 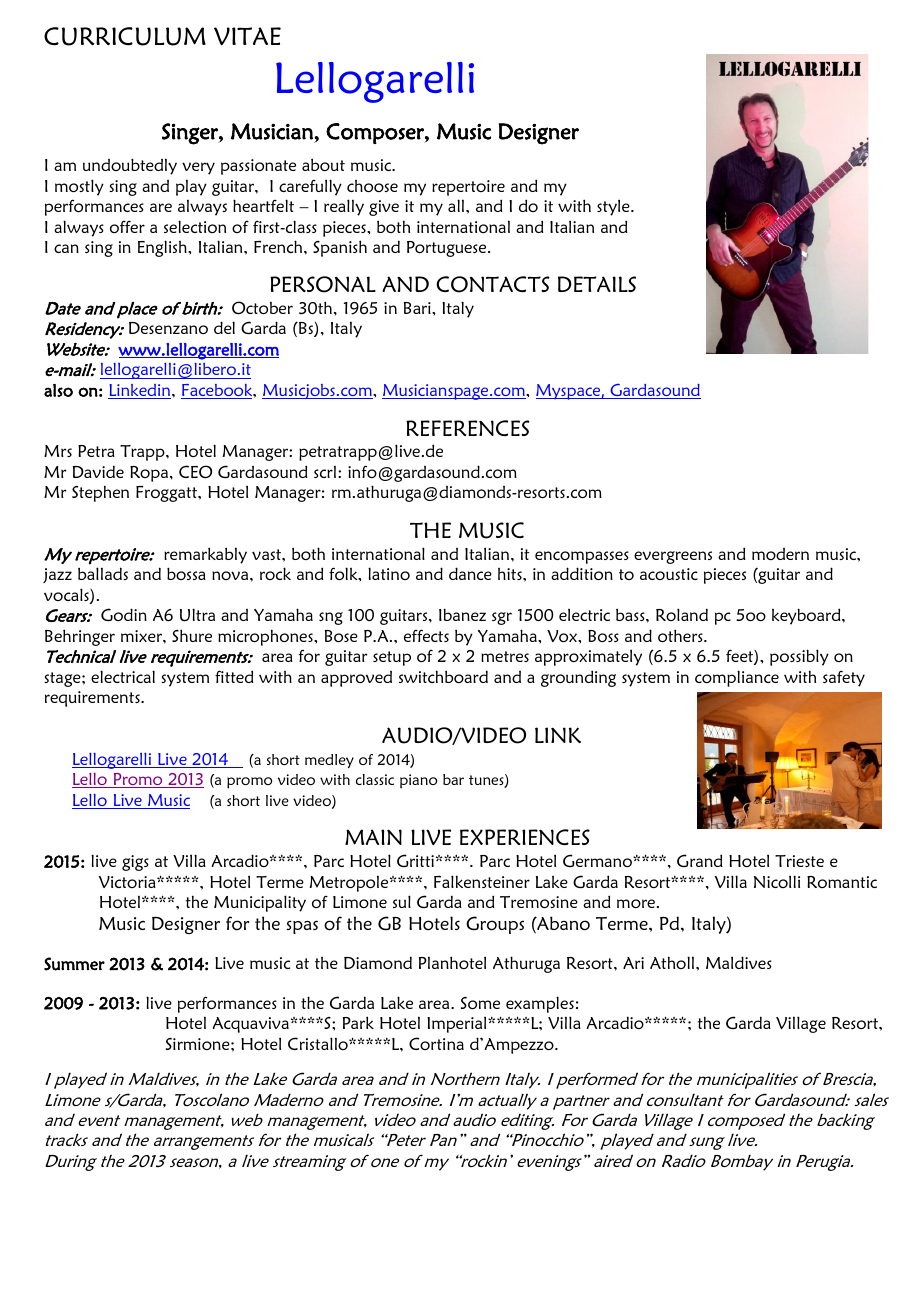 What do you see at coordinates (470, 573) in the screenshot?
I see `dance` at bounding box center [470, 573].
